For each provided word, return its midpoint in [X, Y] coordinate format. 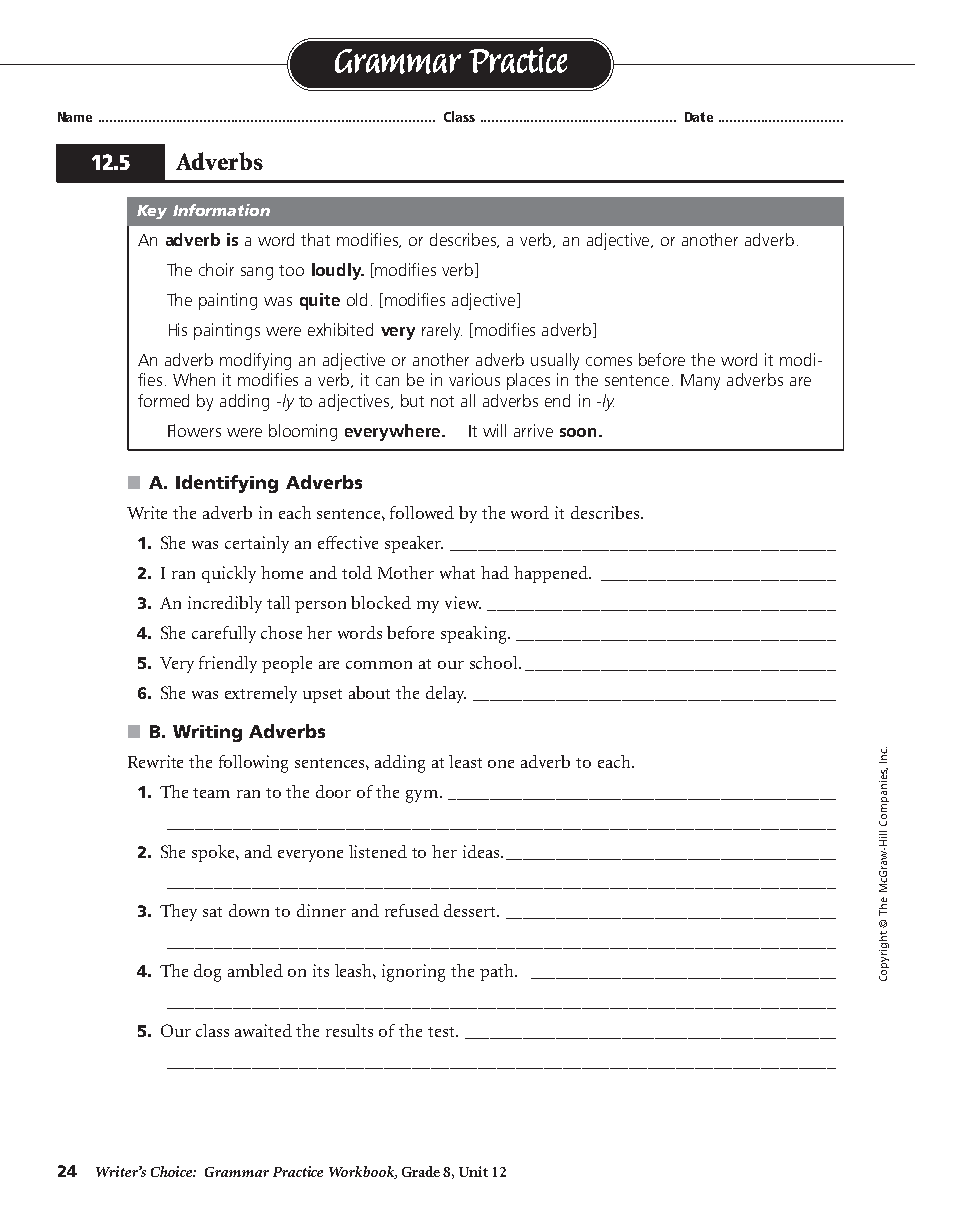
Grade [421, 1171]
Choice [173, 1171]
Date [699, 117]
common [379, 665]
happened [552, 574]
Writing [207, 733]
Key [152, 212]
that [315, 239]
